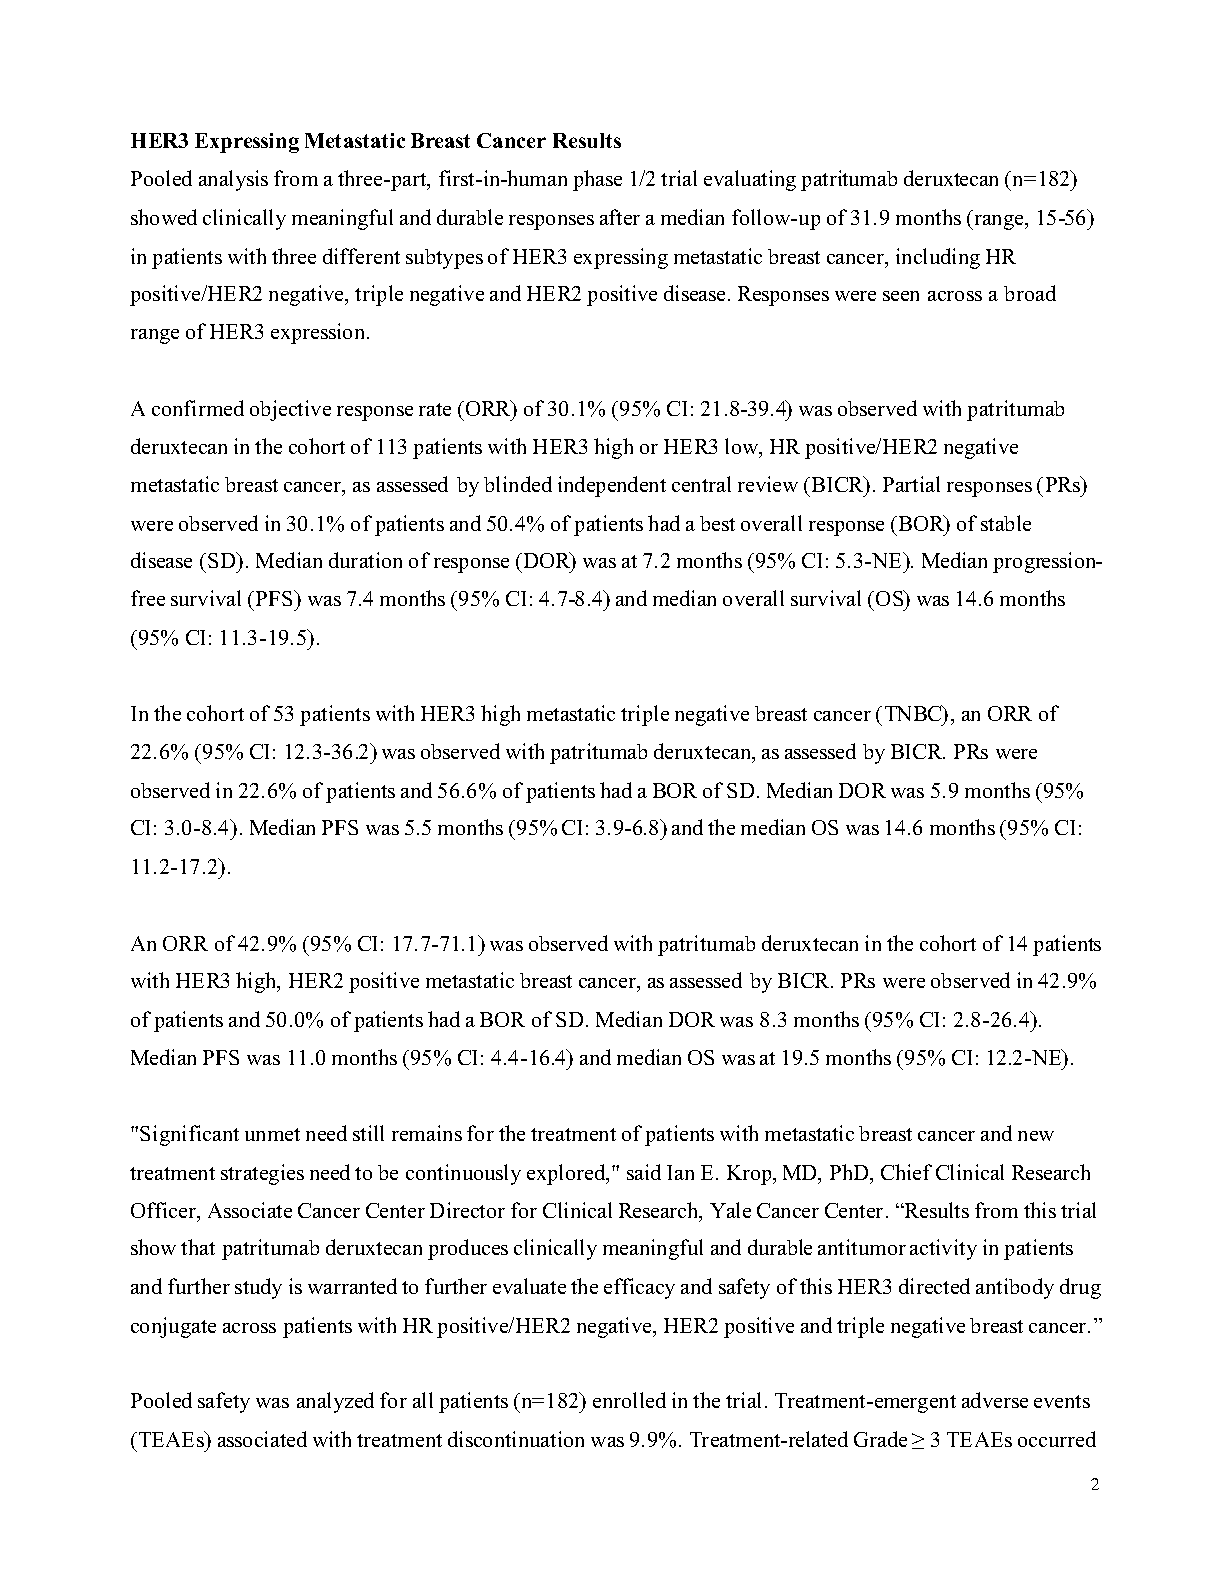  I want to click on stable, so click(1006, 523).
